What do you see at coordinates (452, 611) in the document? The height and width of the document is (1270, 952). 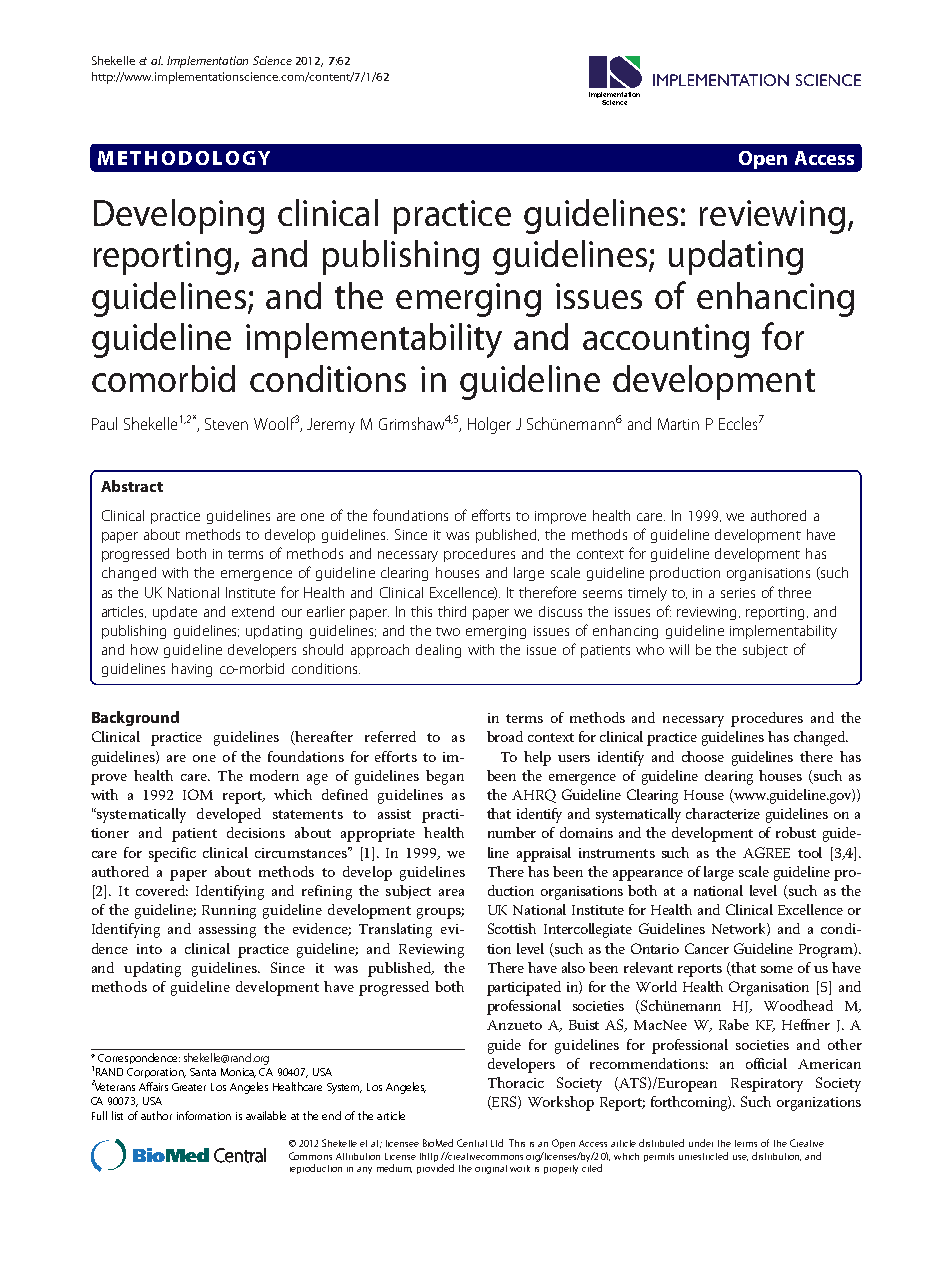 I see `third` at bounding box center [452, 611].
